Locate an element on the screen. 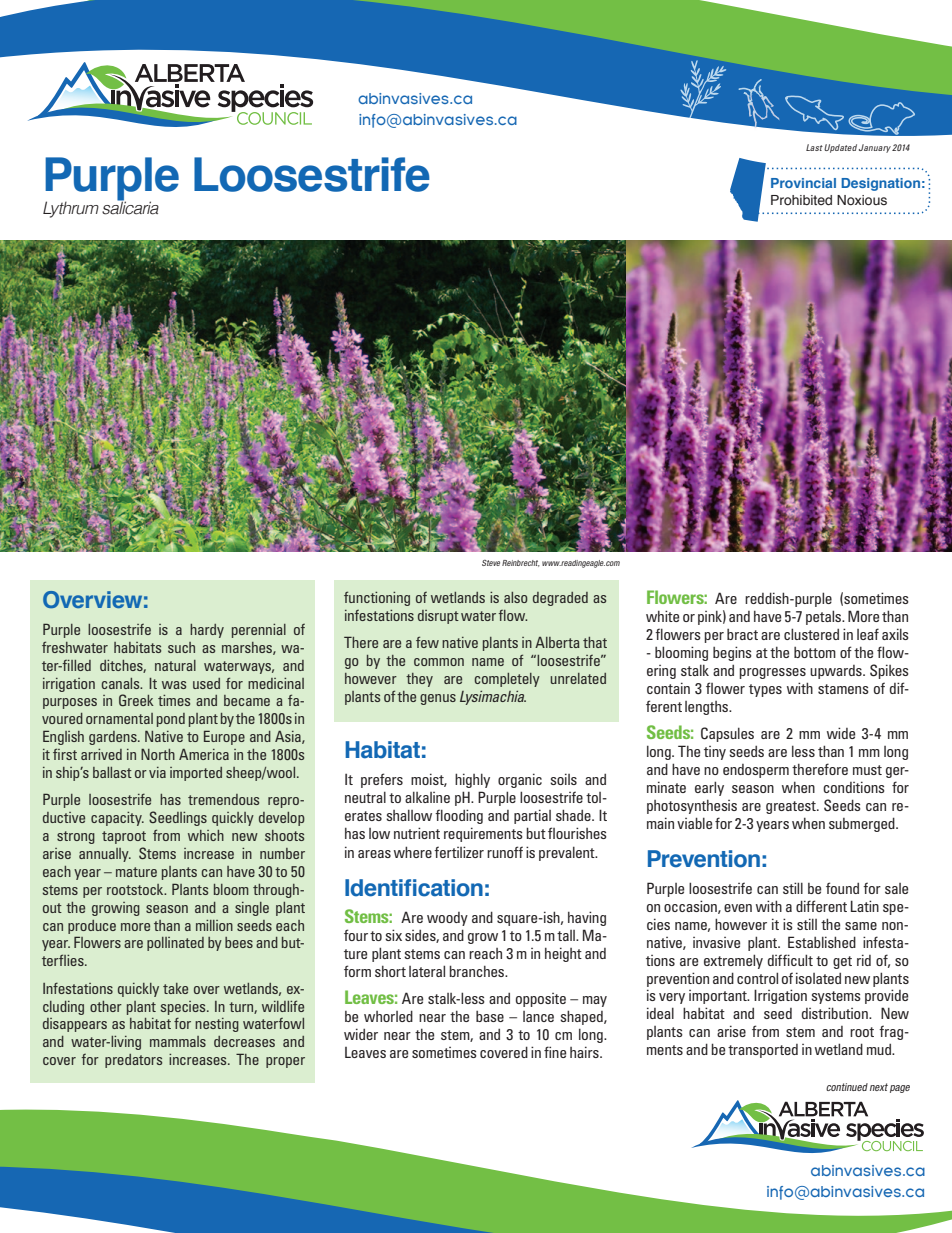 This screenshot has width=952, height=1233. North is located at coordinates (158, 754).
